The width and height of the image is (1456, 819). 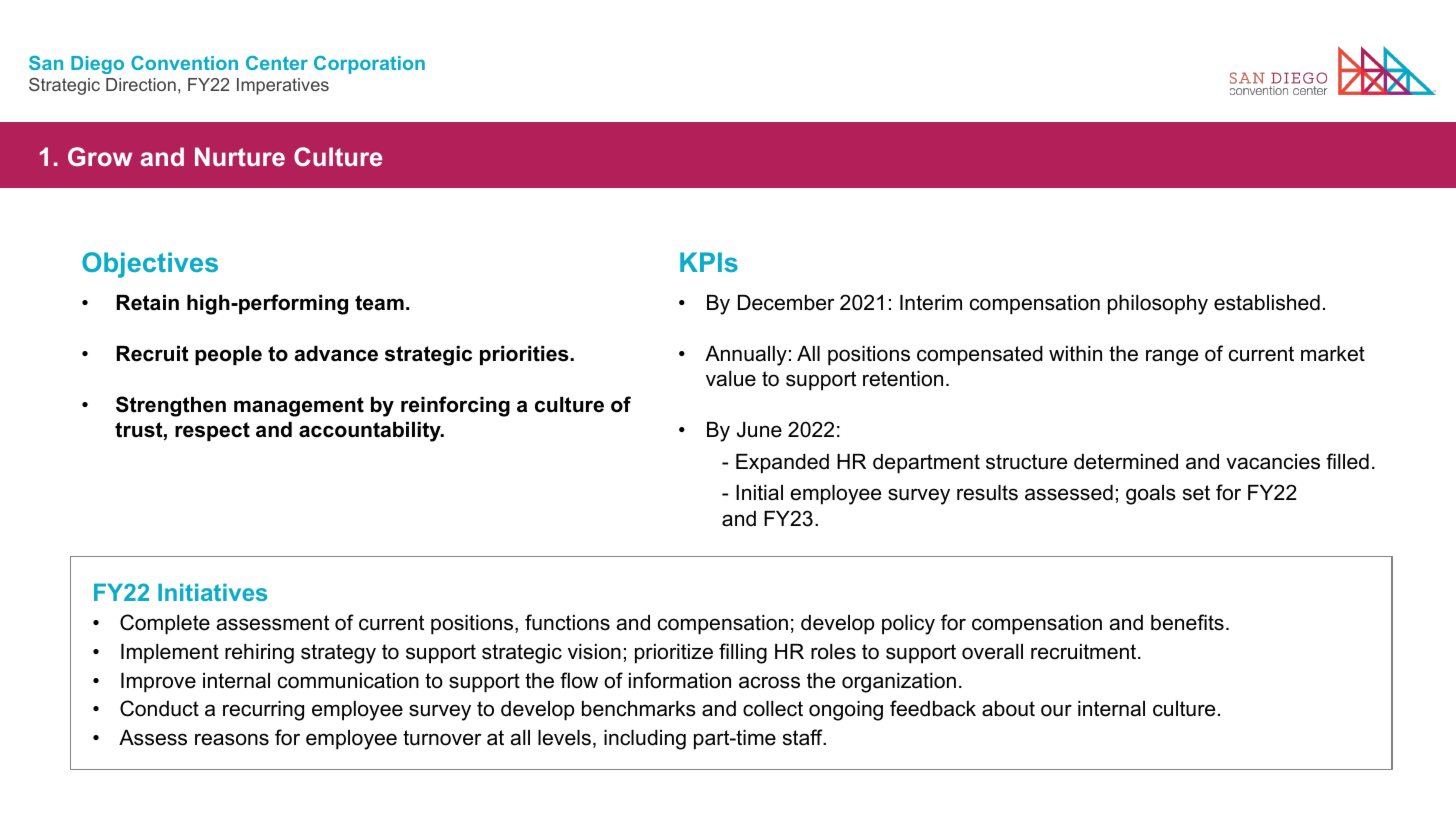 I want to click on range, so click(x=1172, y=357).
